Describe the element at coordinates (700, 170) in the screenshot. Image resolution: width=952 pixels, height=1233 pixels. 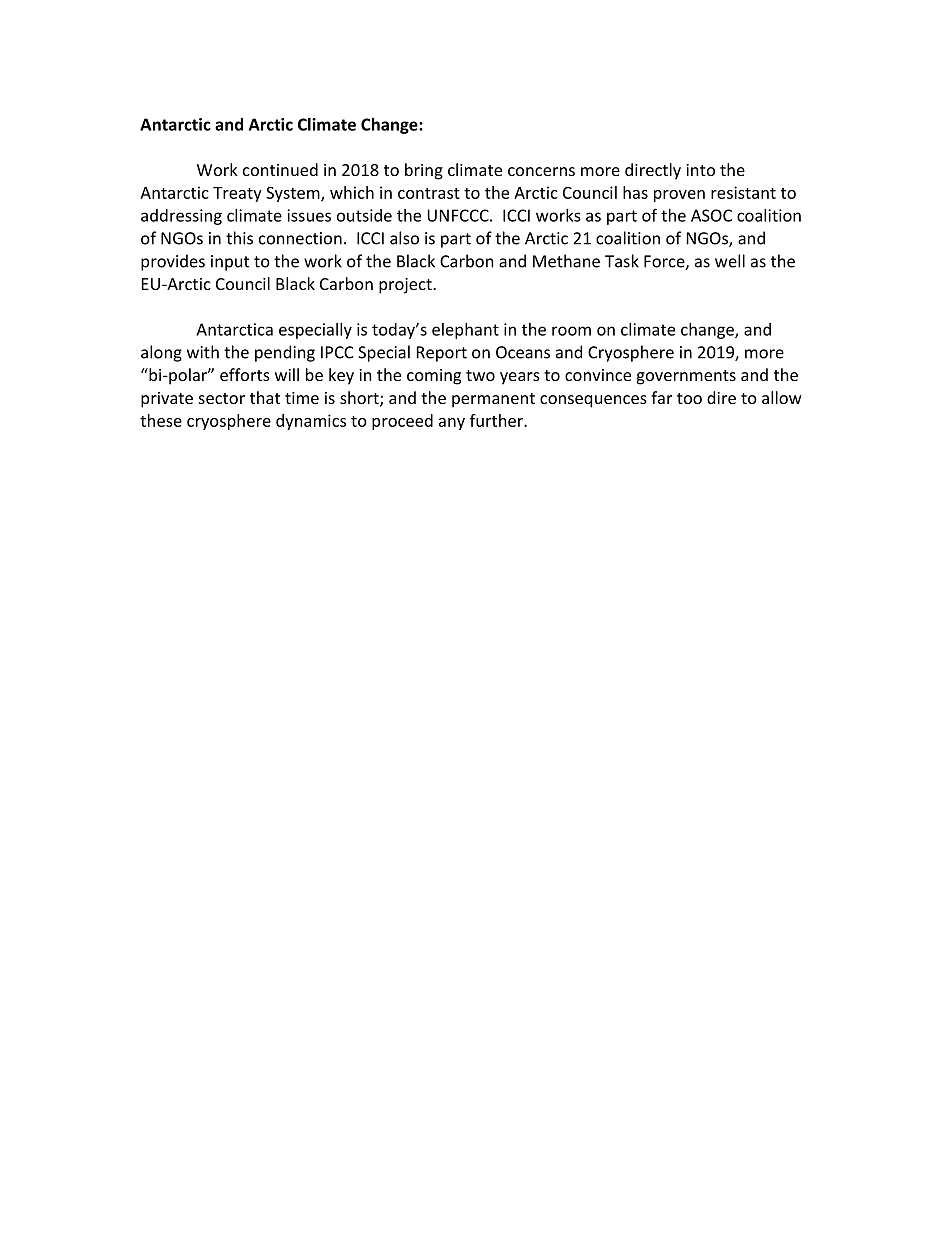
I see `into` at that location.
